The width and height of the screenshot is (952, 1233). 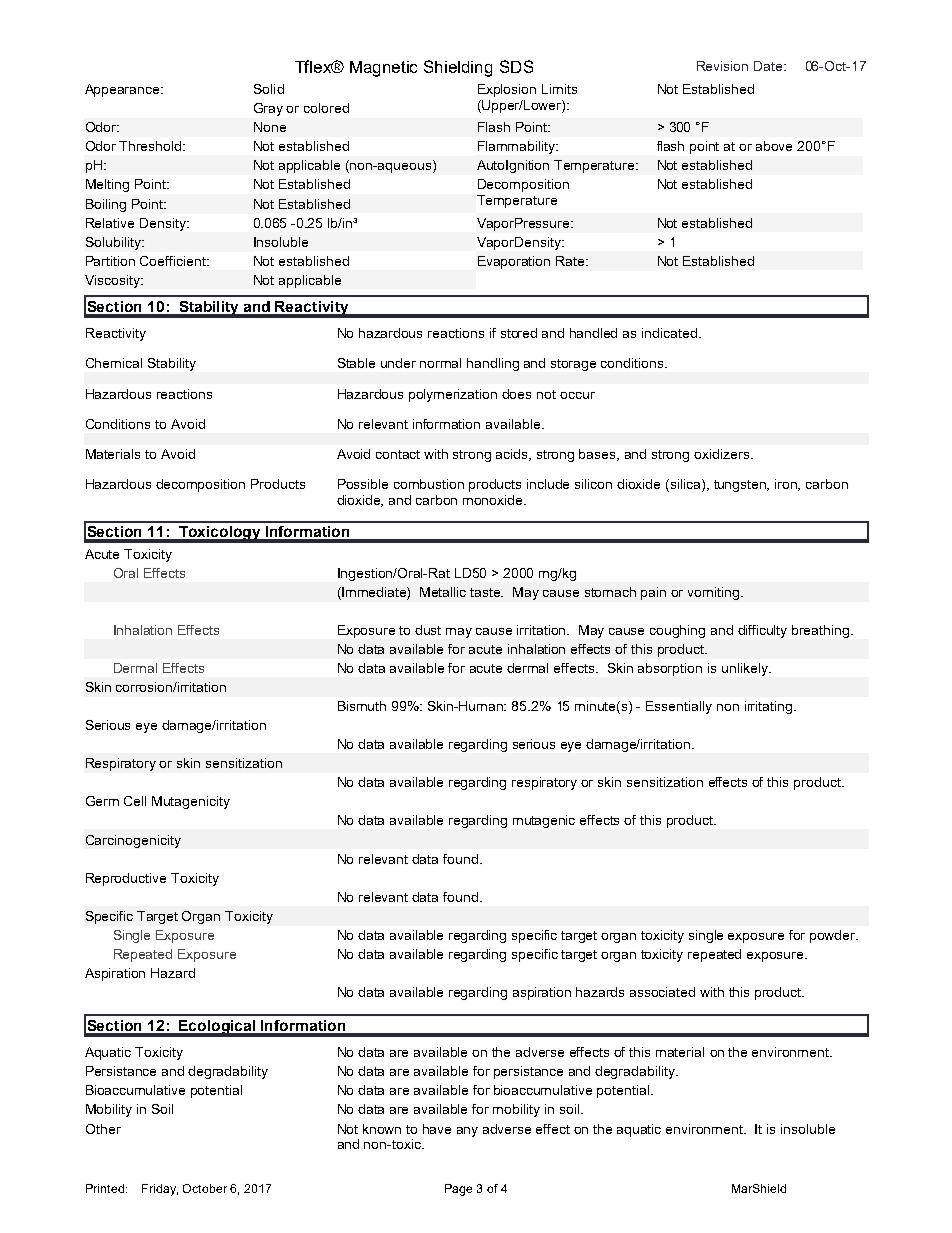 I want to click on powder, so click(x=834, y=936).
